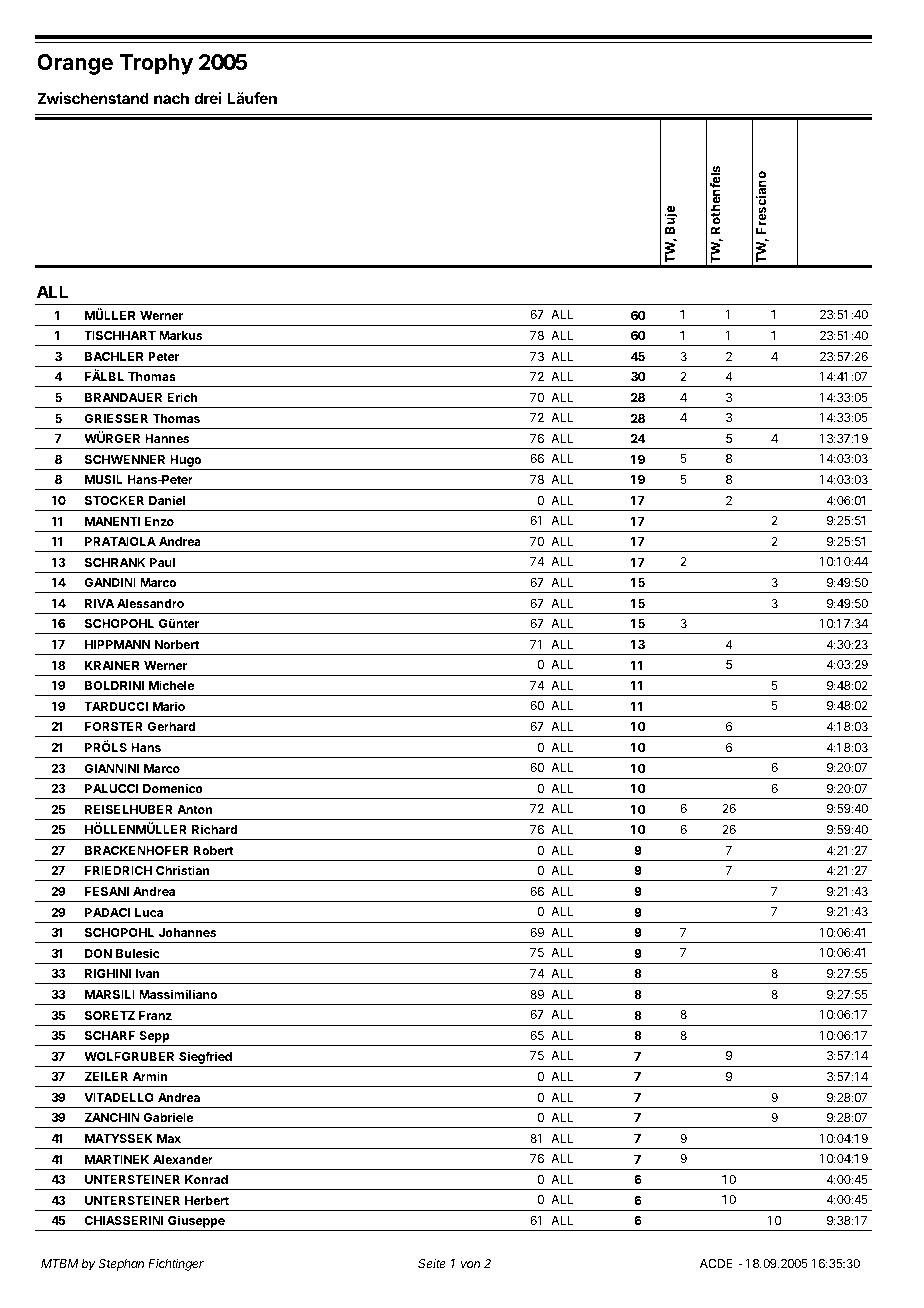 This screenshot has height=1308, width=924. I want to click on FRIEDRICH, so click(118, 870).
